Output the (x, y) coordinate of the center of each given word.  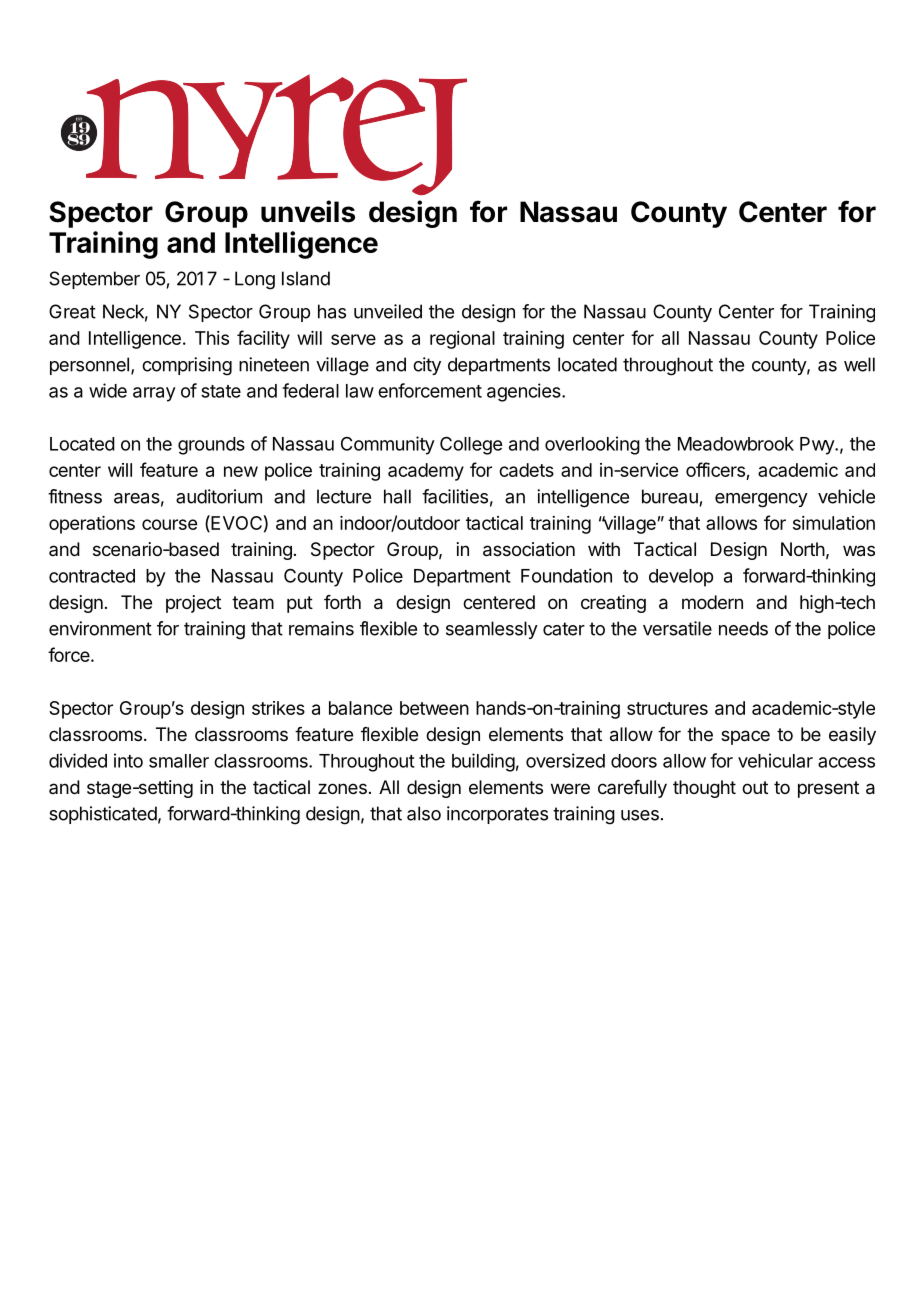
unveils (308, 211)
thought (704, 789)
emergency (761, 500)
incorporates (497, 815)
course (169, 524)
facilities (455, 496)
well (859, 364)
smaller (179, 761)
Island (306, 278)
